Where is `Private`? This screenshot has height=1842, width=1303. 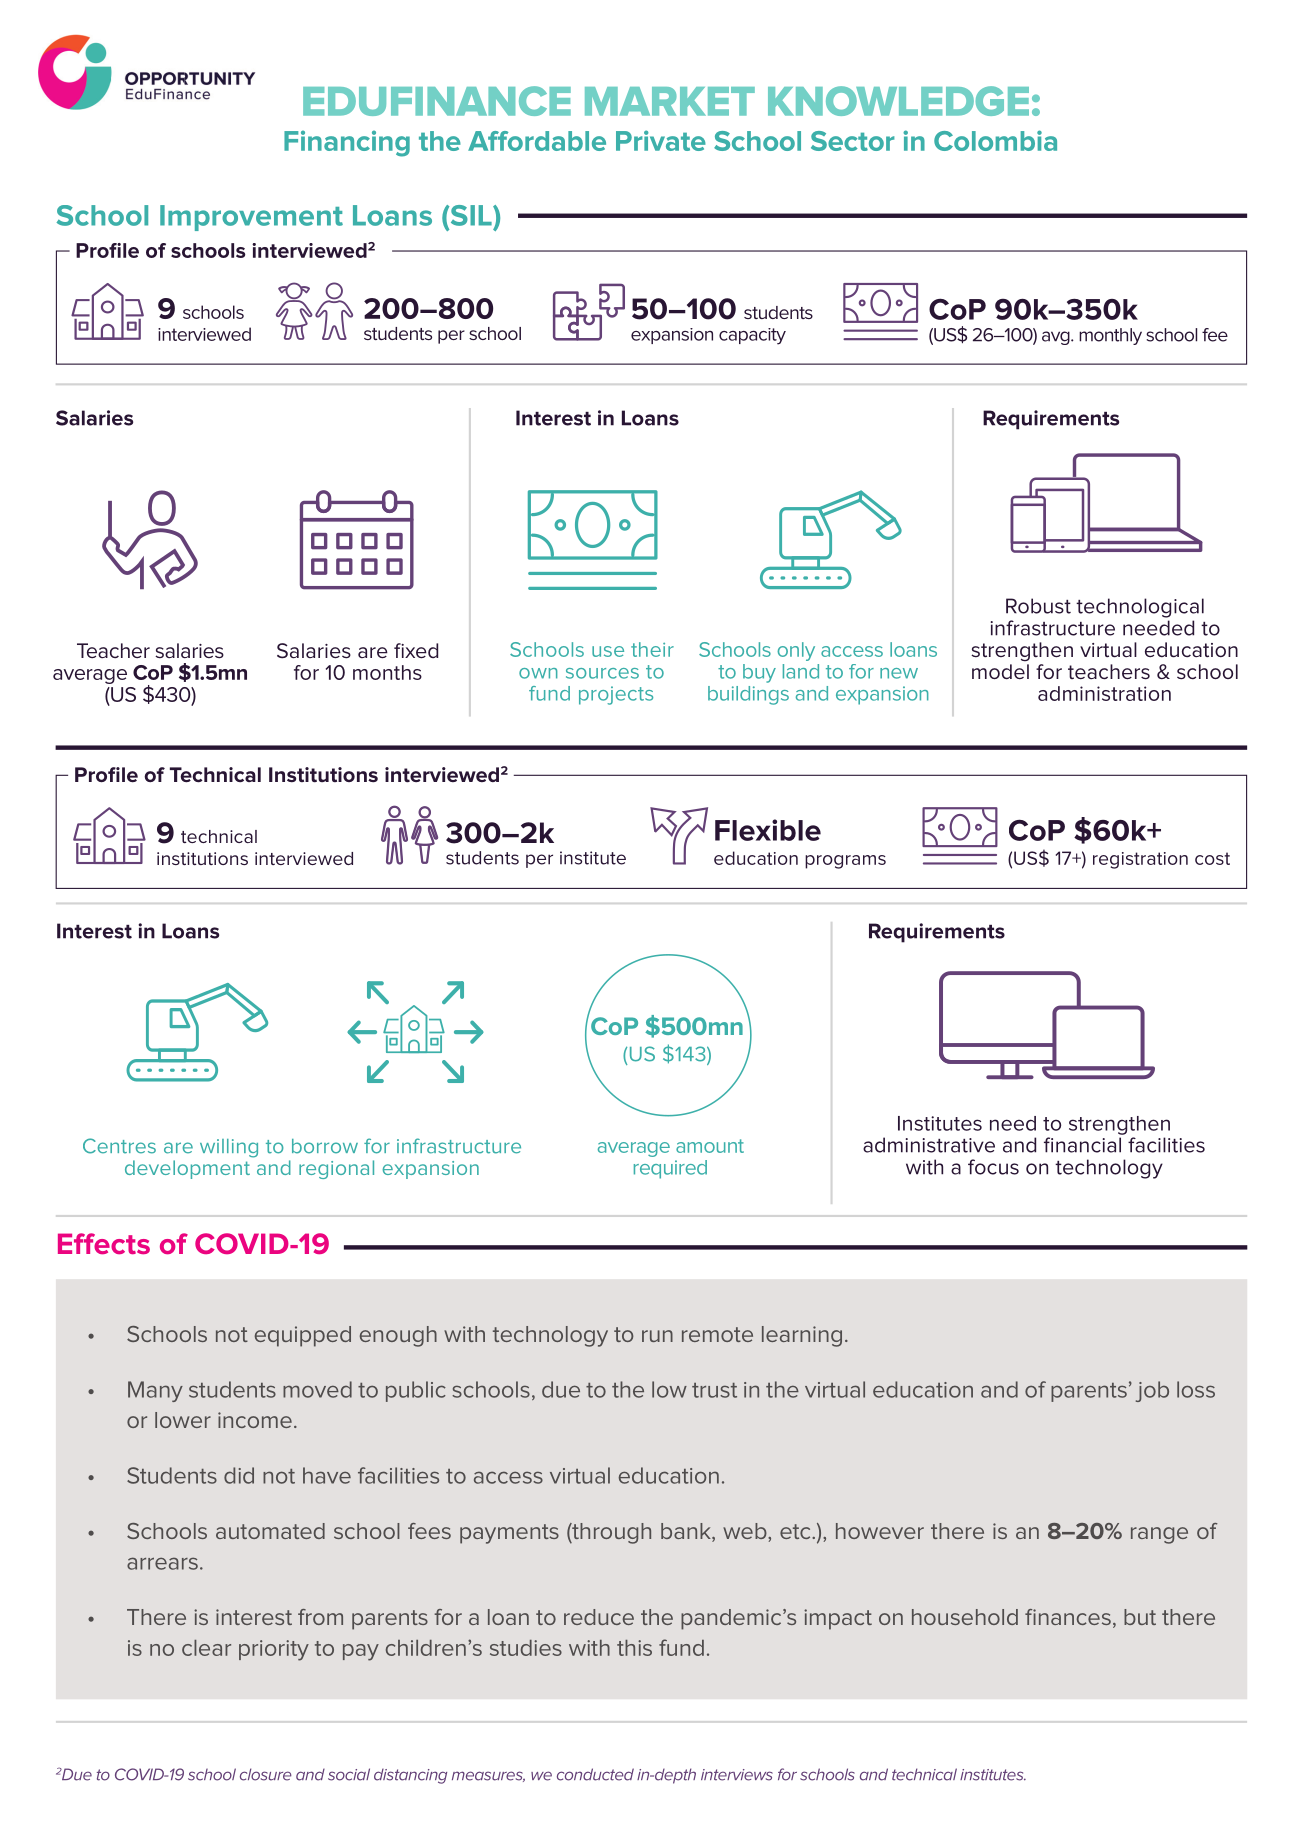
Private is located at coordinates (661, 140).
